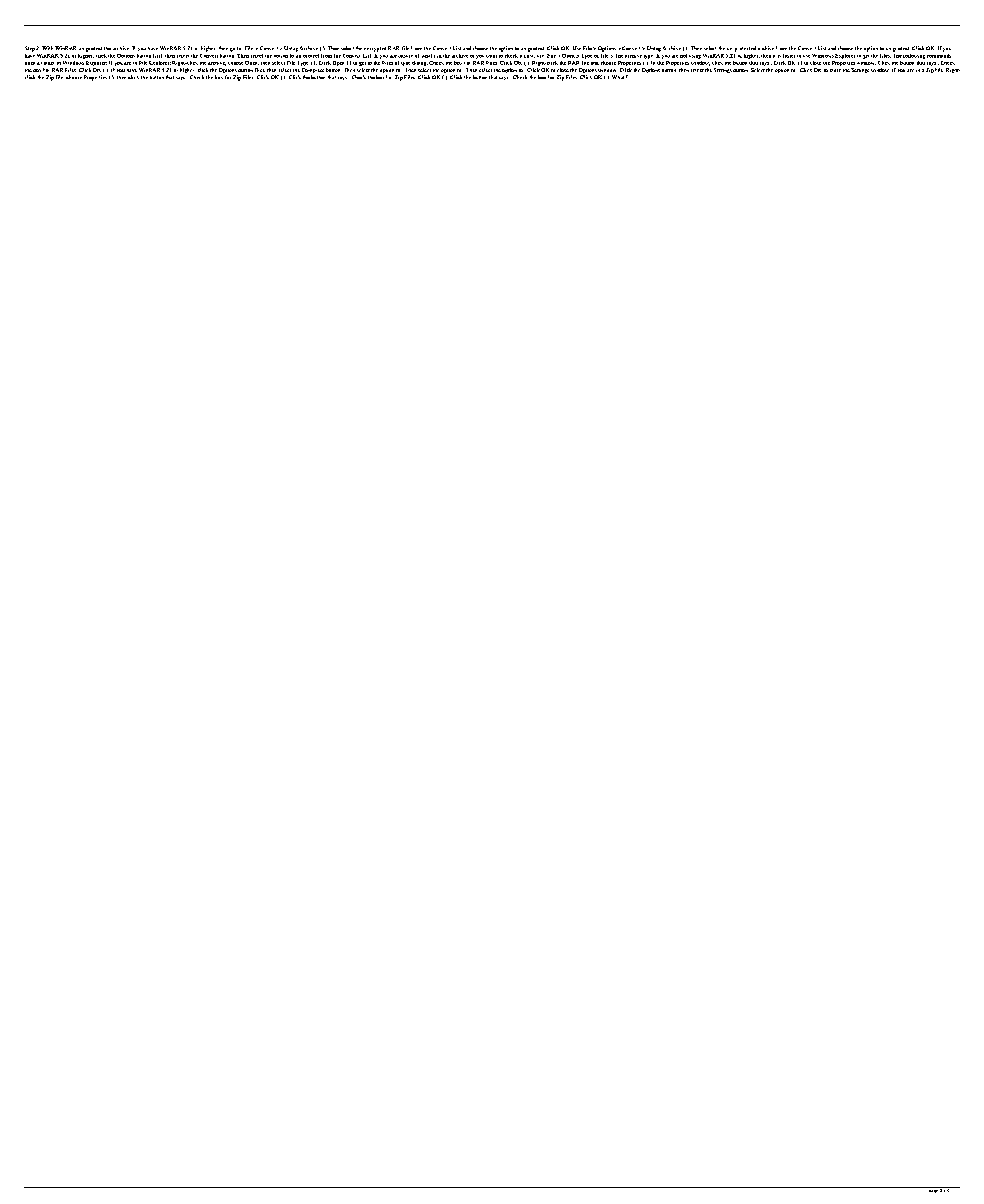 The width and height of the document is (984, 1204). Describe the element at coordinates (683, 56) in the document. I see `not` at that location.
